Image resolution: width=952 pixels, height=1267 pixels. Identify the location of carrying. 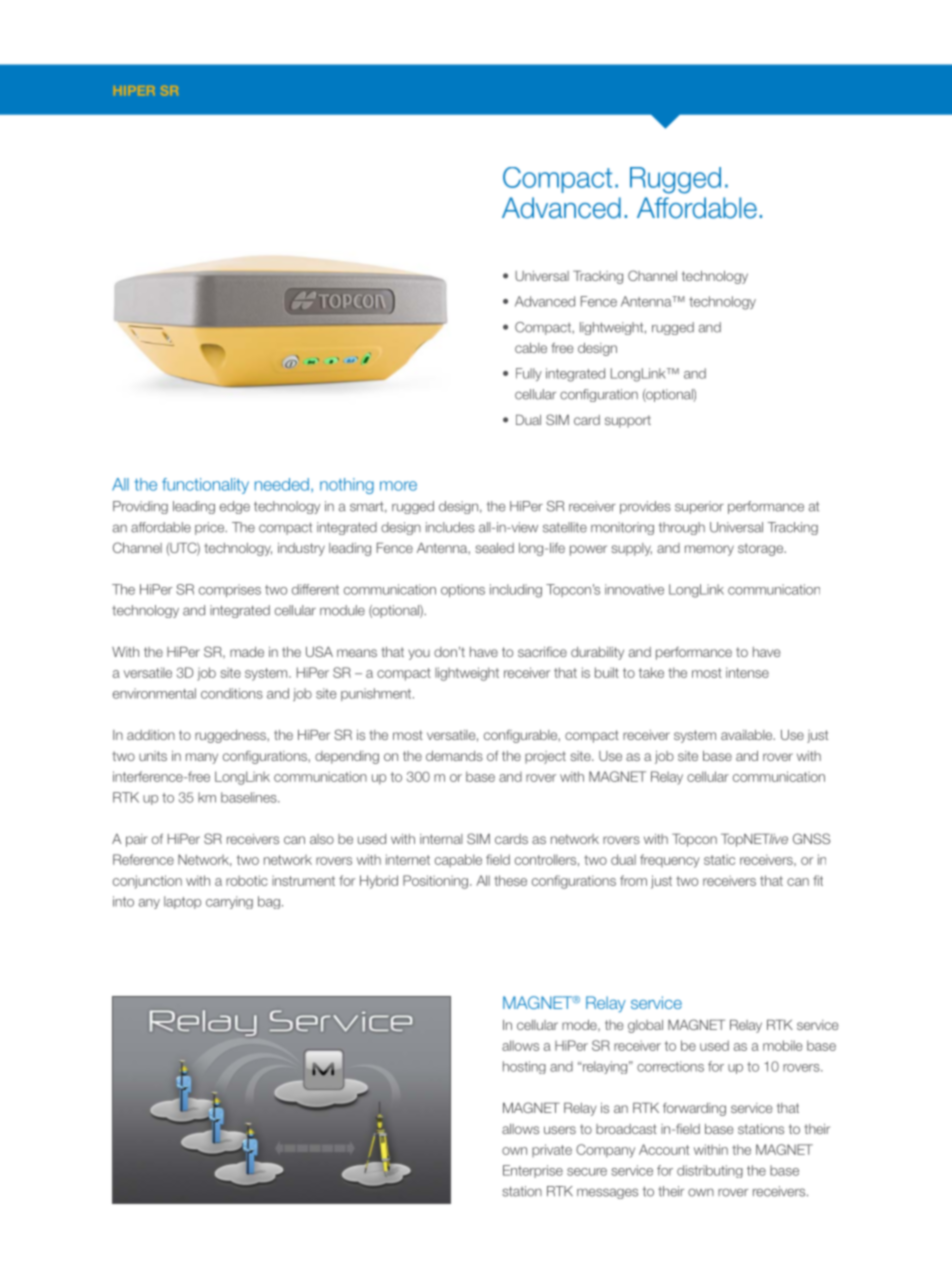
(229, 902).
